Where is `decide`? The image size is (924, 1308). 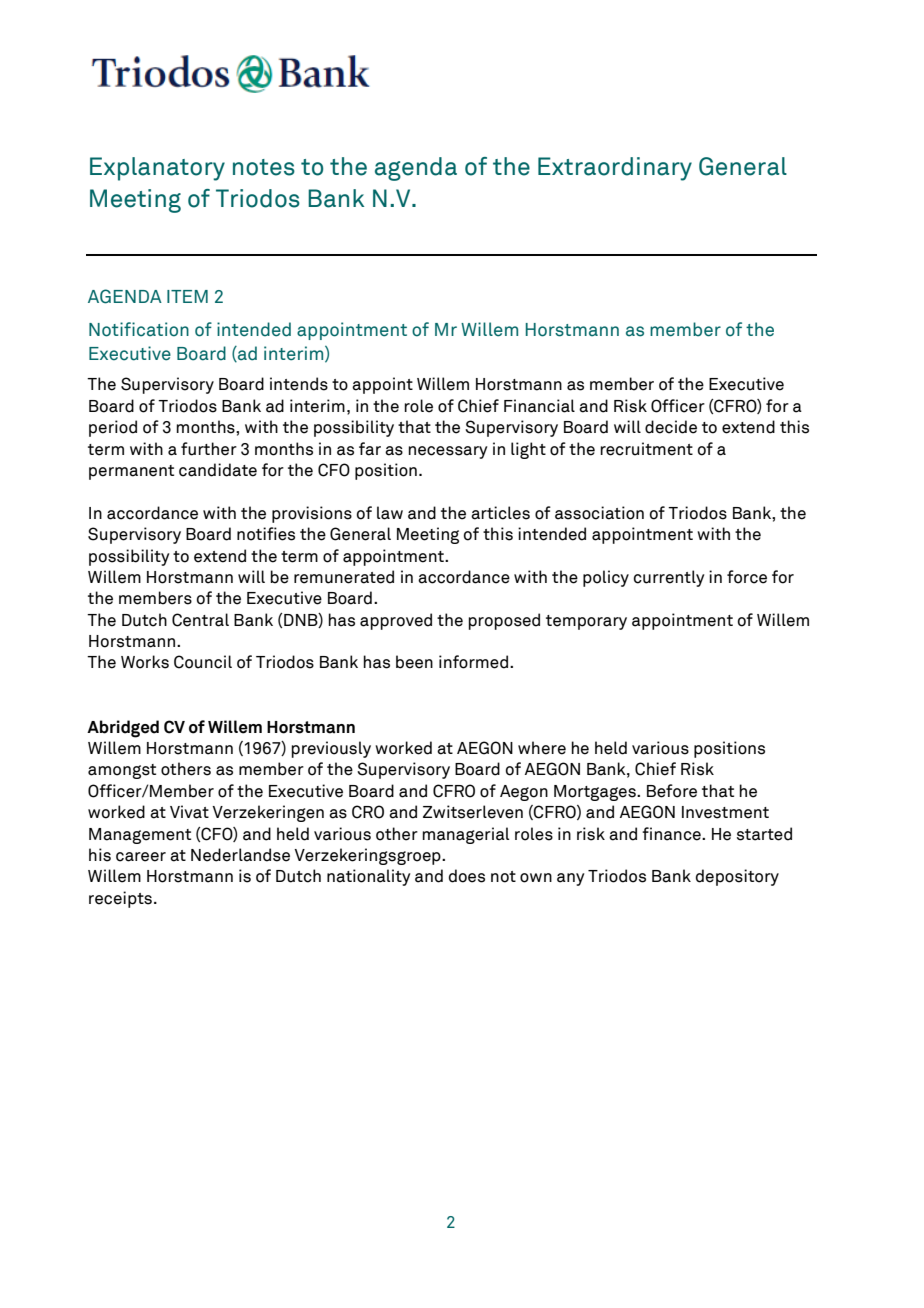
decide is located at coordinates (671, 427).
